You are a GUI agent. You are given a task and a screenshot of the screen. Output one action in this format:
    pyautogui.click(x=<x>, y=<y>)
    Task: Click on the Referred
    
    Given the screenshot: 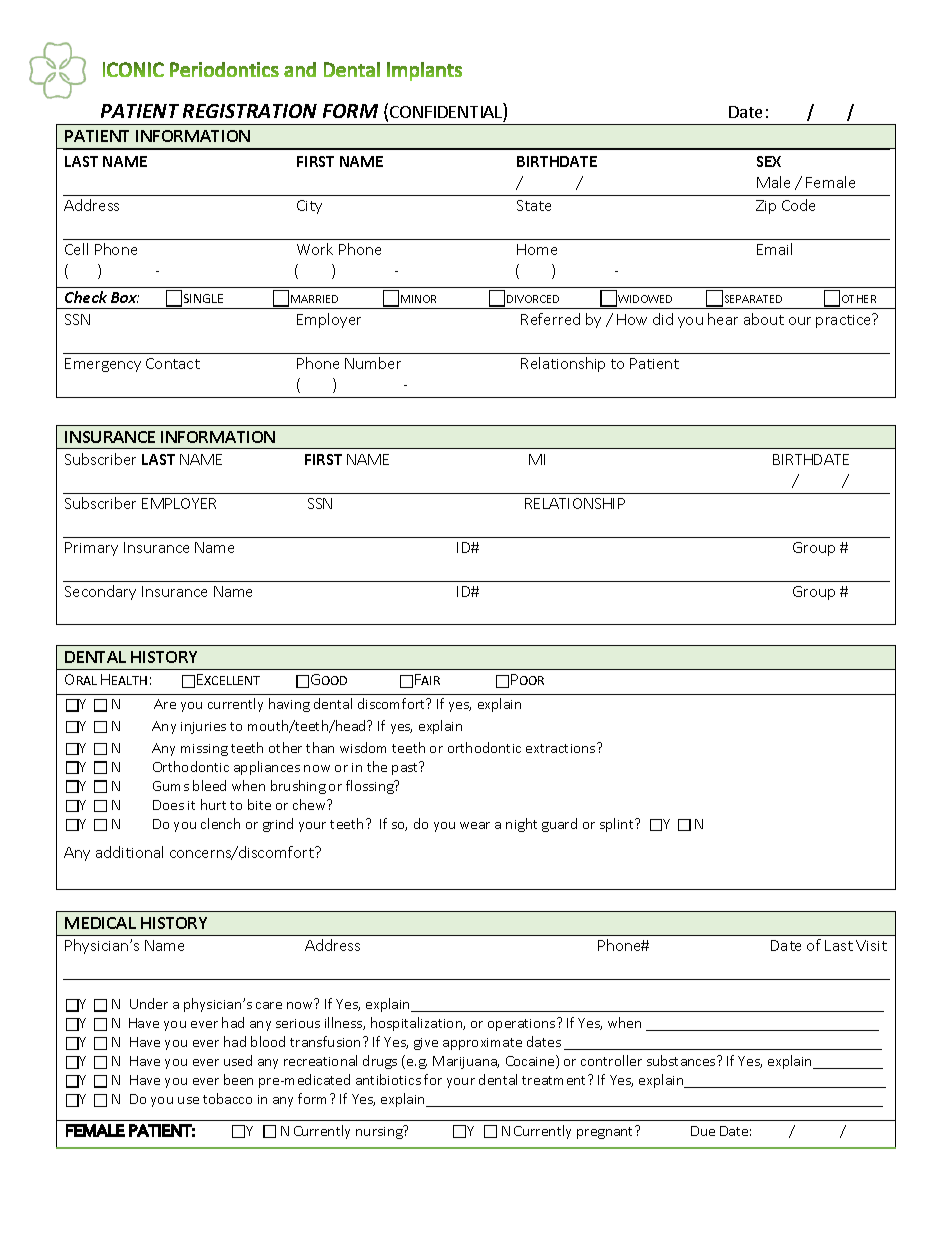 What is the action you would take?
    pyautogui.click(x=550, y=319)
